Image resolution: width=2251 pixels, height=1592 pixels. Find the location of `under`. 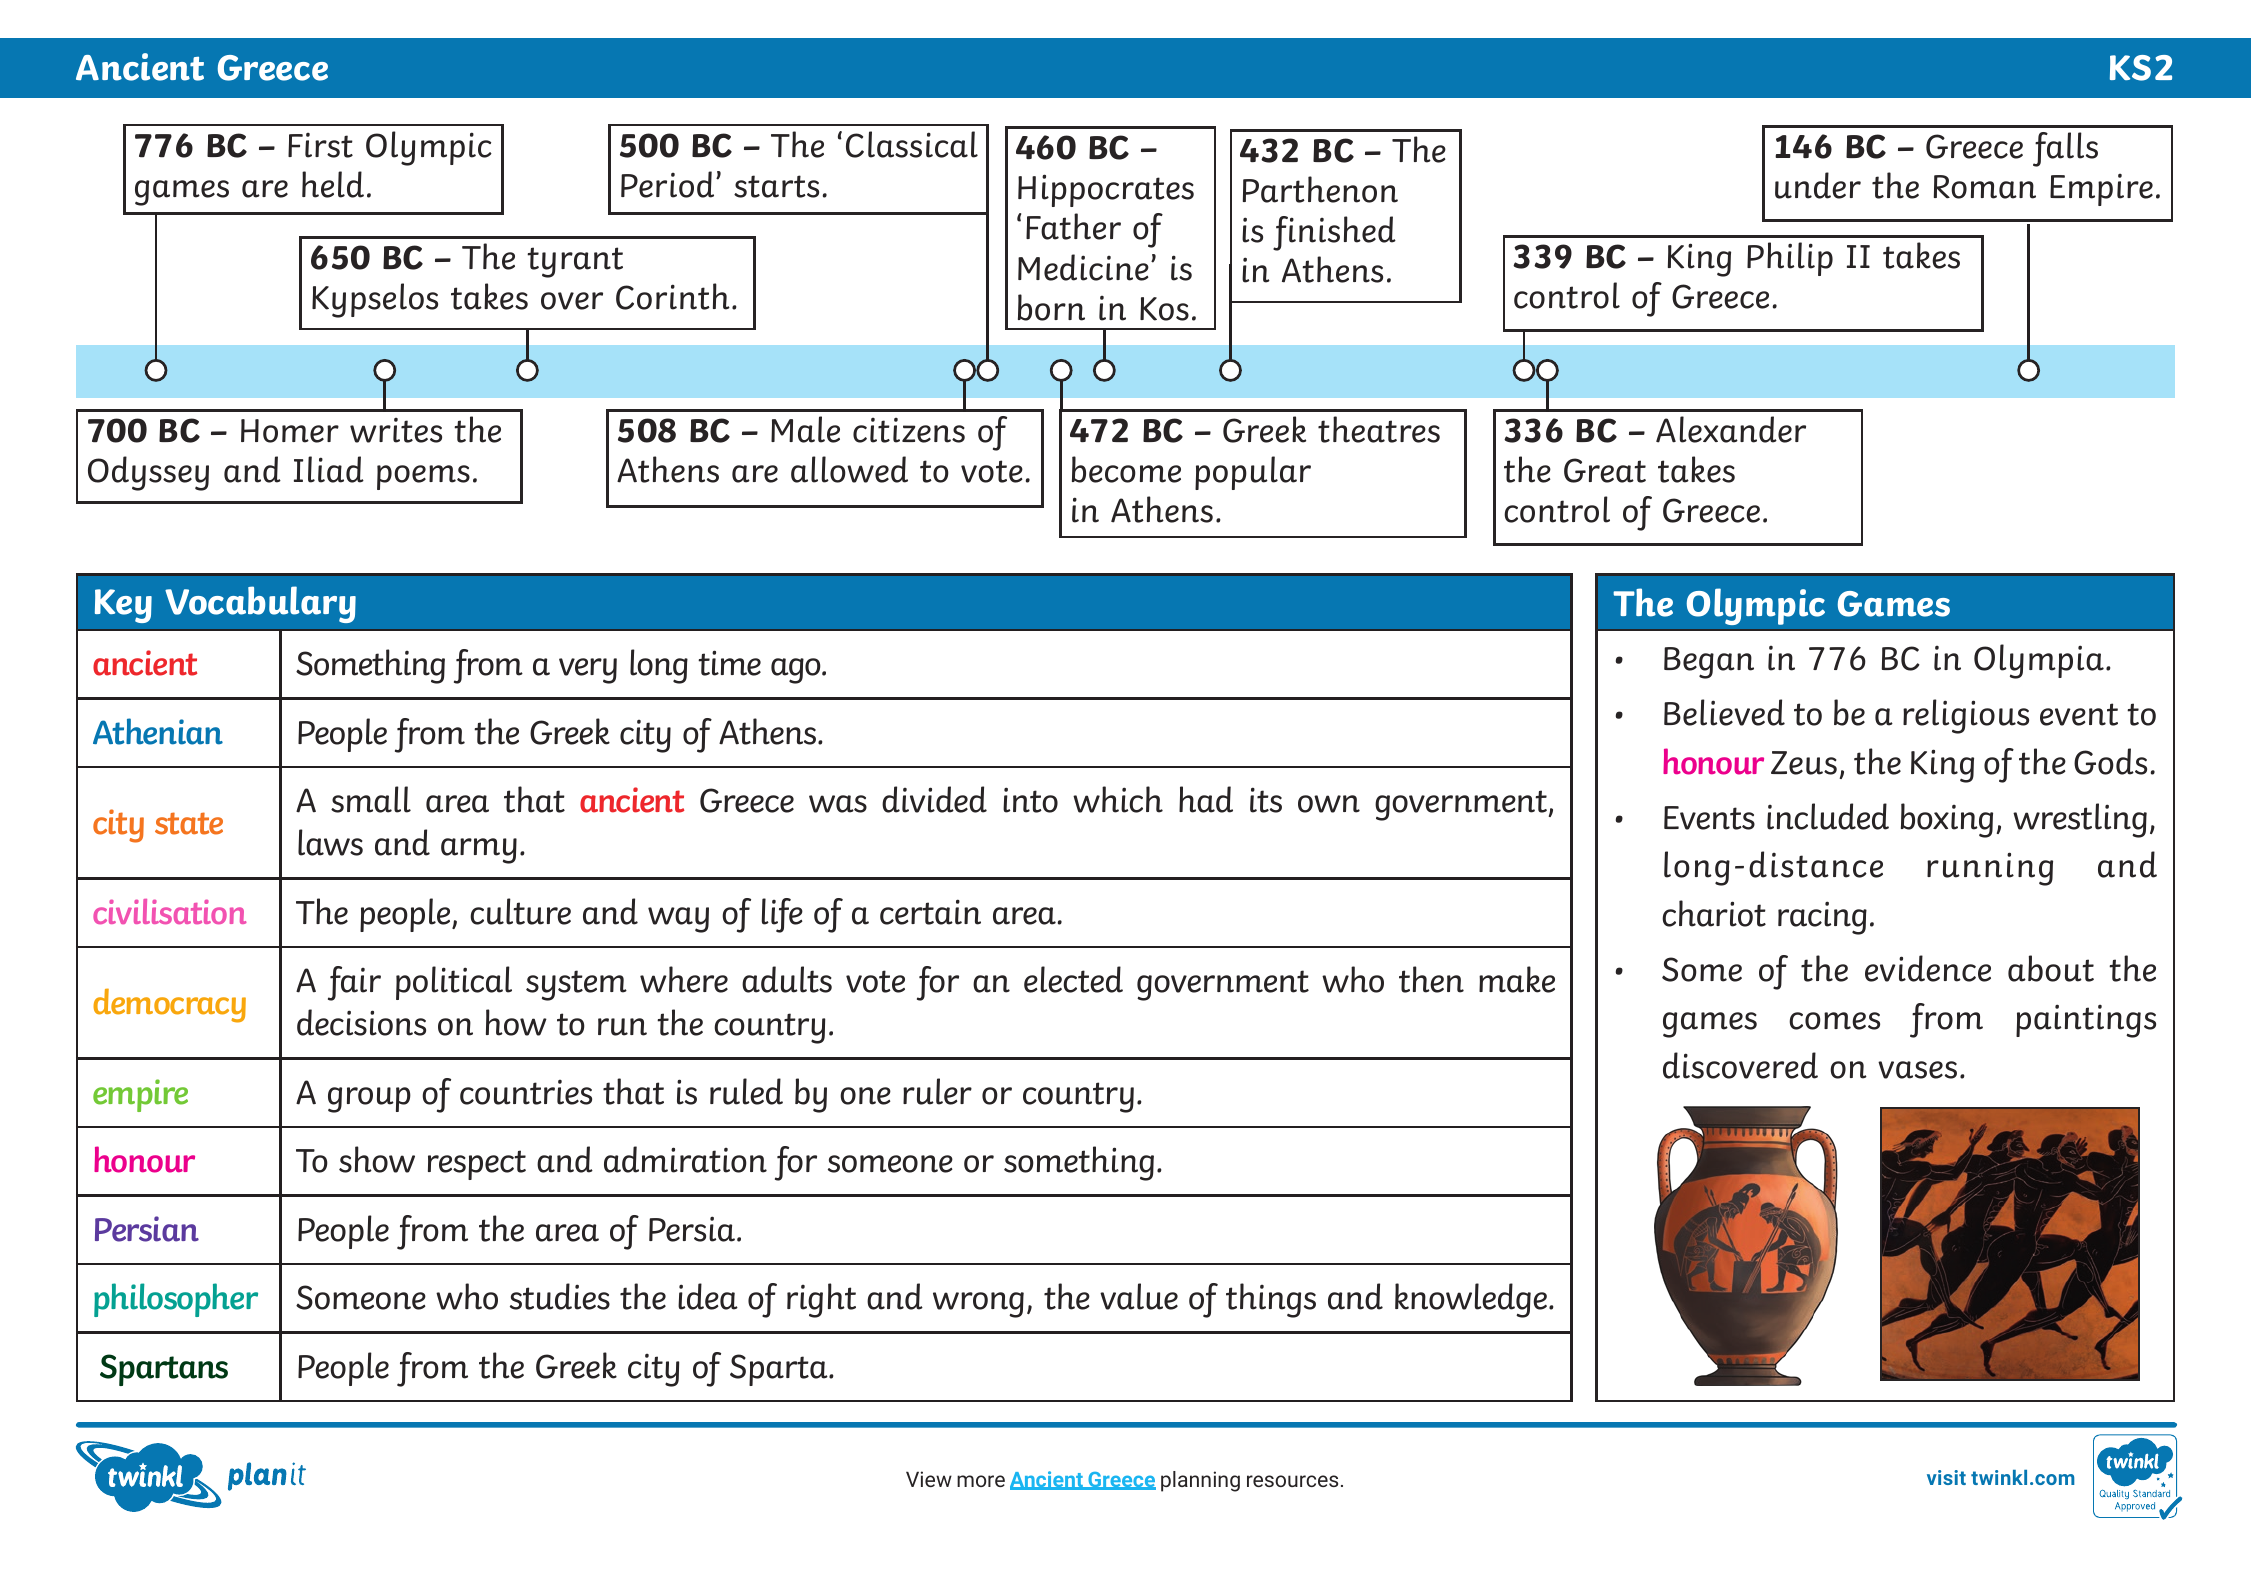

under is located at coordinates (1818, 185).
